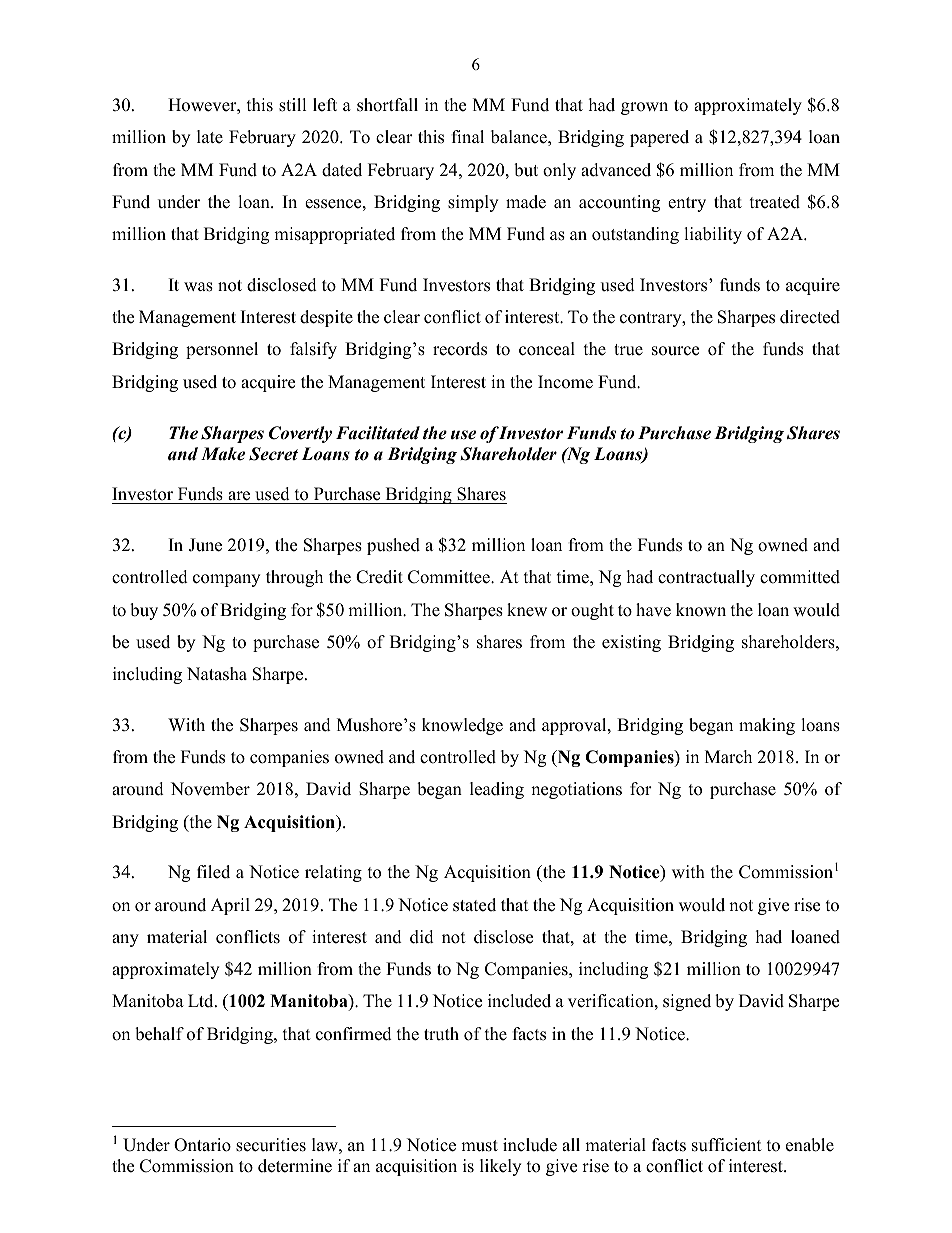  What do you see at coordinates (644, 108) in the screenshot?
I see `grown` at bounding box center [644, 108].
